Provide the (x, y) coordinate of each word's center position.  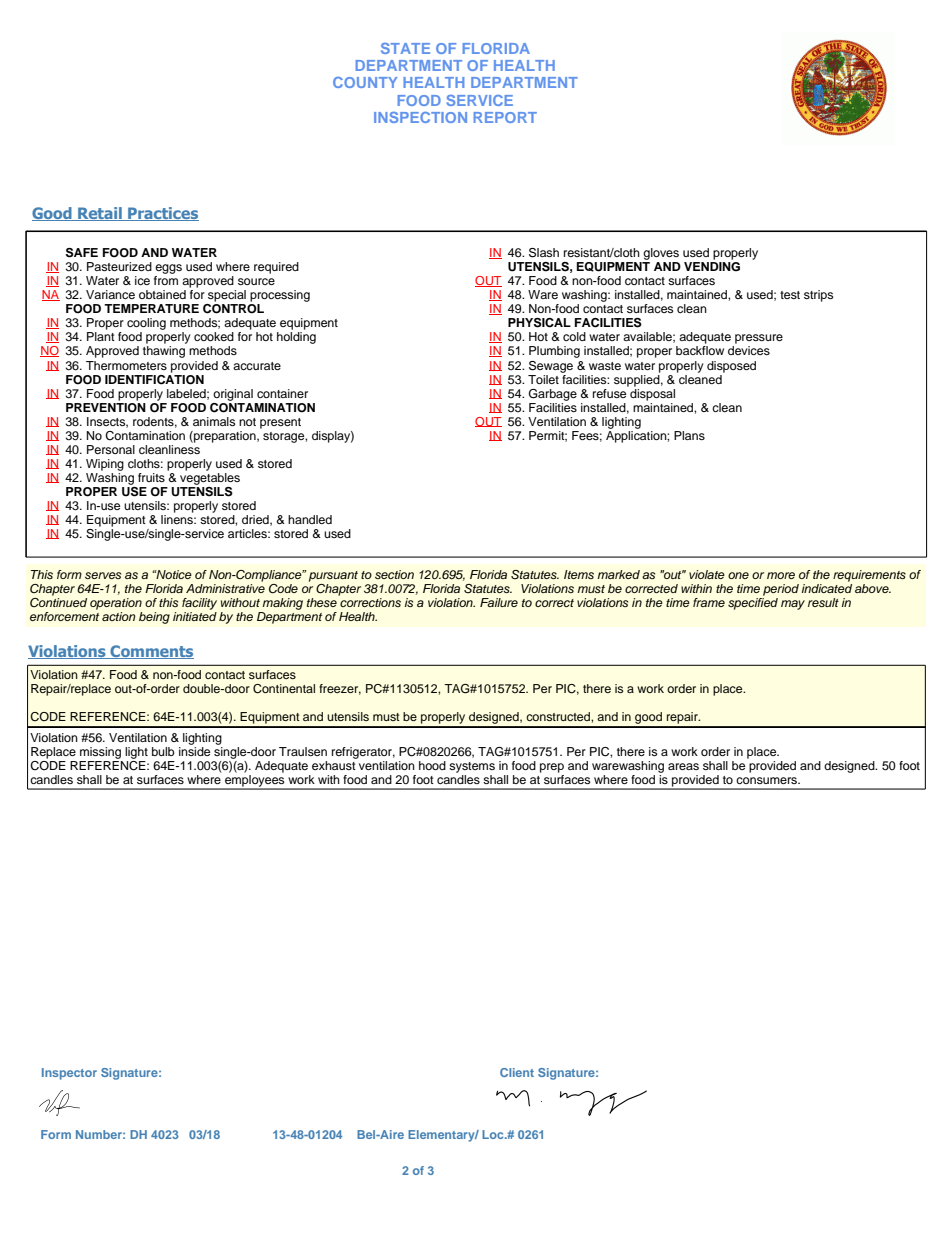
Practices (162, 214)
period (781, 590)
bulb (163, 751)
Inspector (69, 1074)
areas (683, 766)
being (154, 618)
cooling (146, 325)
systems (472, 767)
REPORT (505, 117)
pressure (758, 340)
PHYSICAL (539, 323)
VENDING (712, 267)
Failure (499, 602)
